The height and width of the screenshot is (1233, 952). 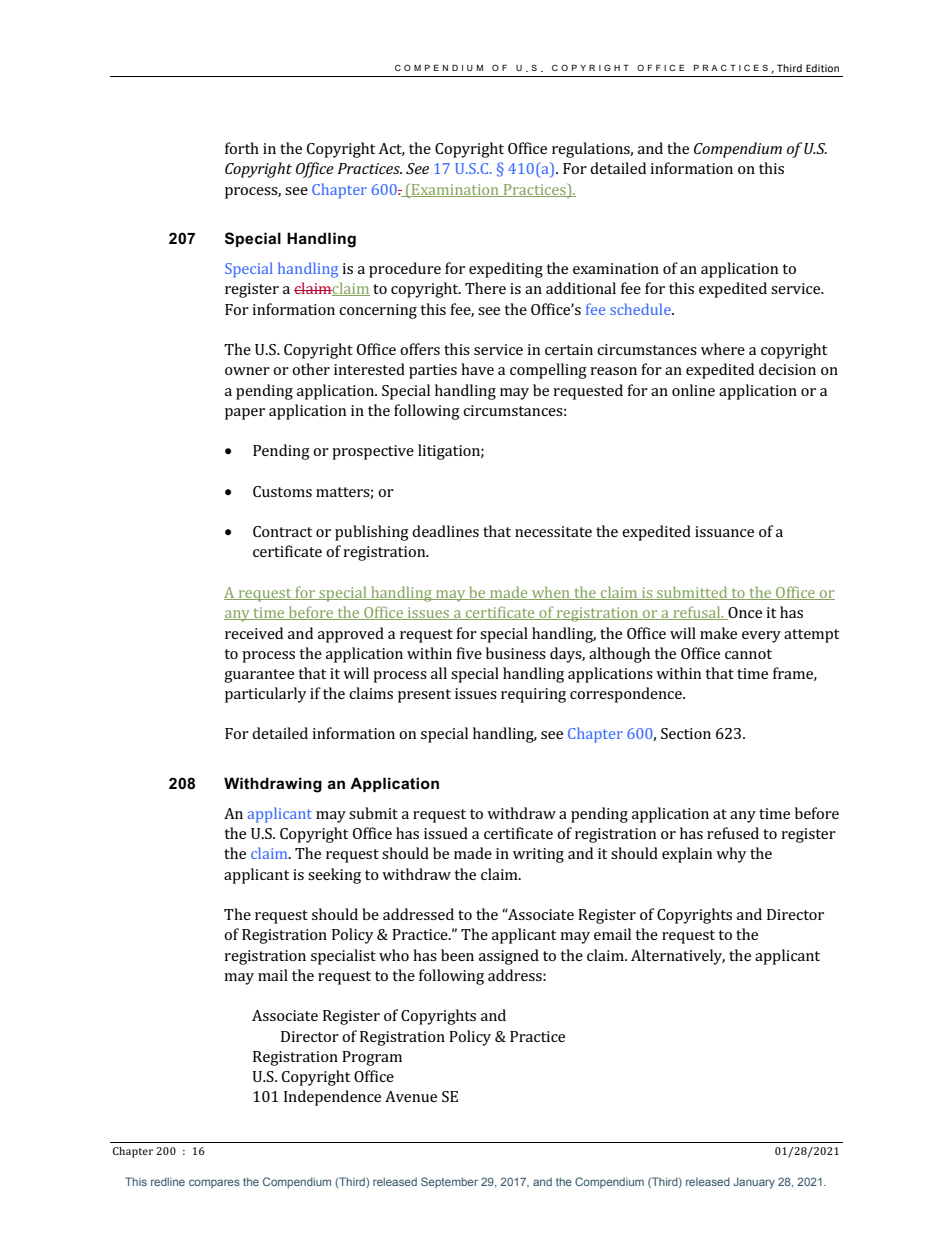 What do you see at coordinates (334, 876) in the screenshot?
I see `seeking` at bounding box center [334, 876].
